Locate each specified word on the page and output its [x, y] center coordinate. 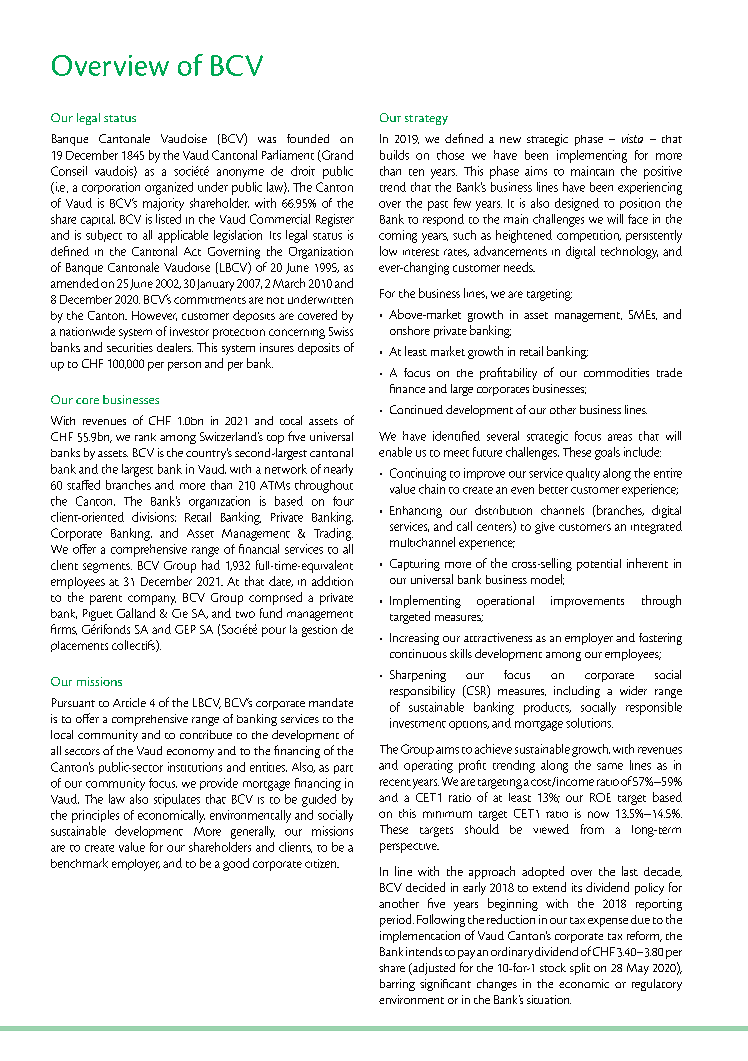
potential [599, 565]
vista [632, 138]
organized [169, 188]
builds [394, 155]
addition [332, 581]
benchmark [79, 863]
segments [107, 568]
